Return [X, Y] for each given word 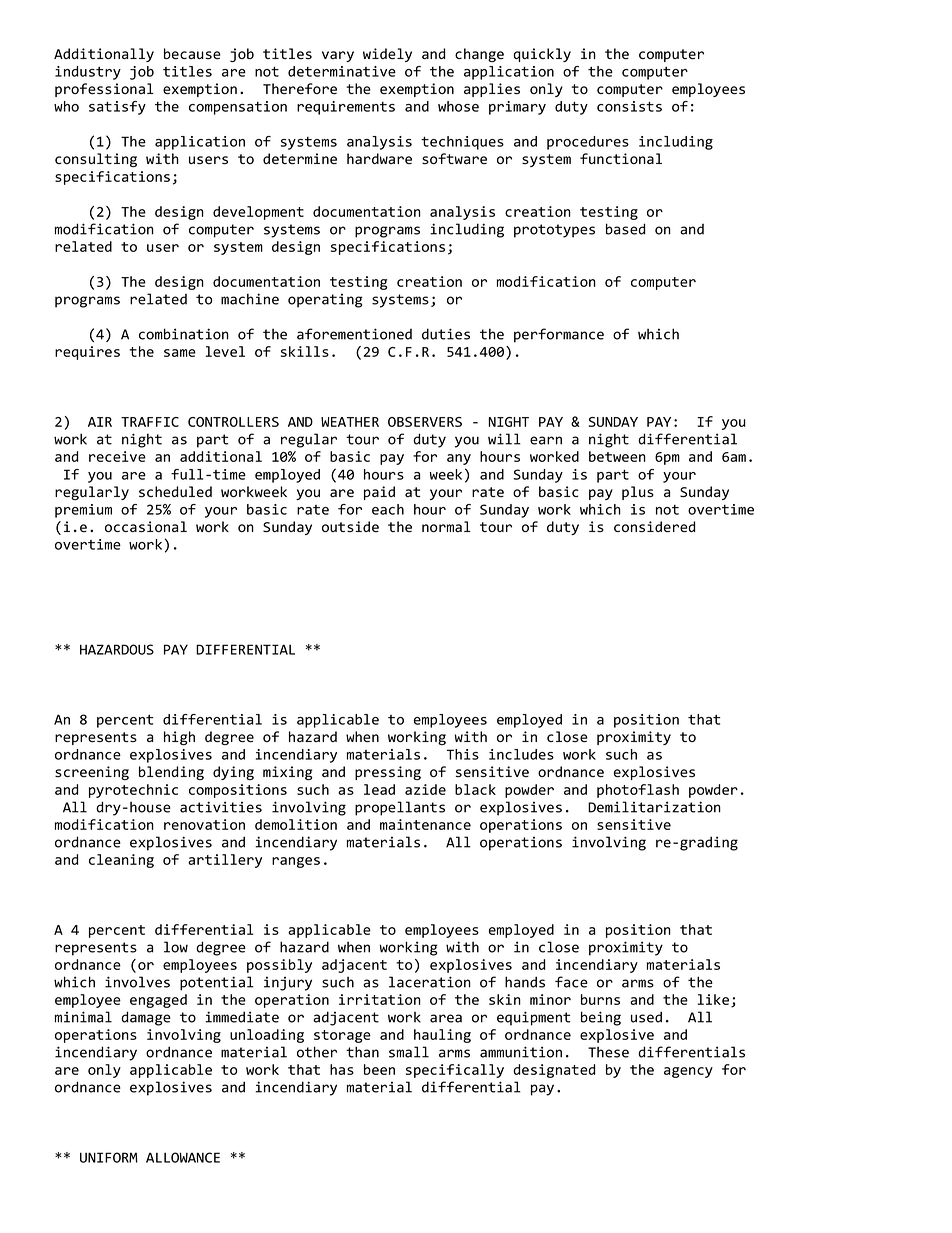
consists [629, 106]
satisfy [117, 108]
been [379, 1069]
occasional [146, 526]
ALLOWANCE [183, 1157]
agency [688, 1072]
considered [654, 527]
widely [387, 55]
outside [350, 526]
